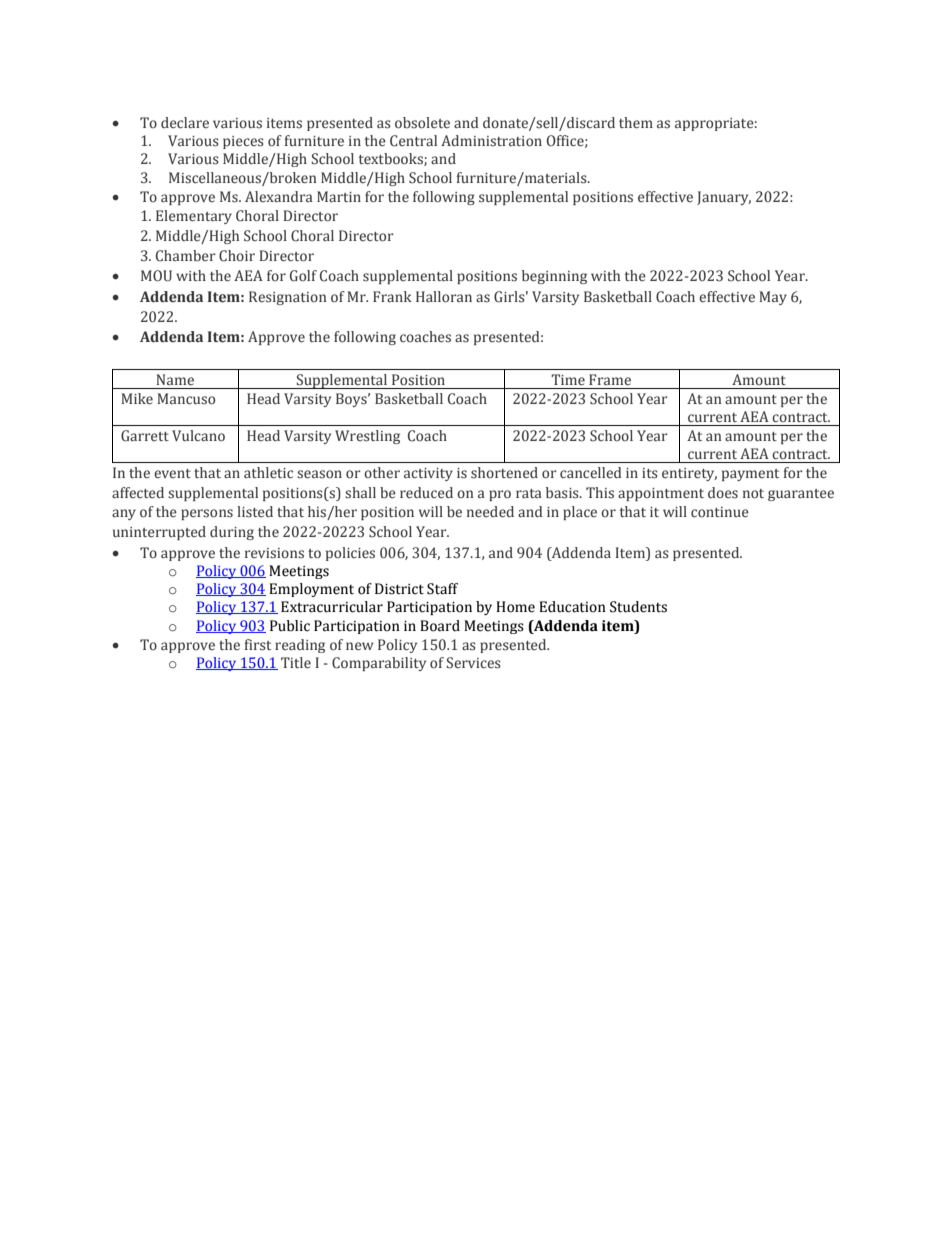  Describe the element at coordinates (750, 475) in the document. I see `payment` at that location.
